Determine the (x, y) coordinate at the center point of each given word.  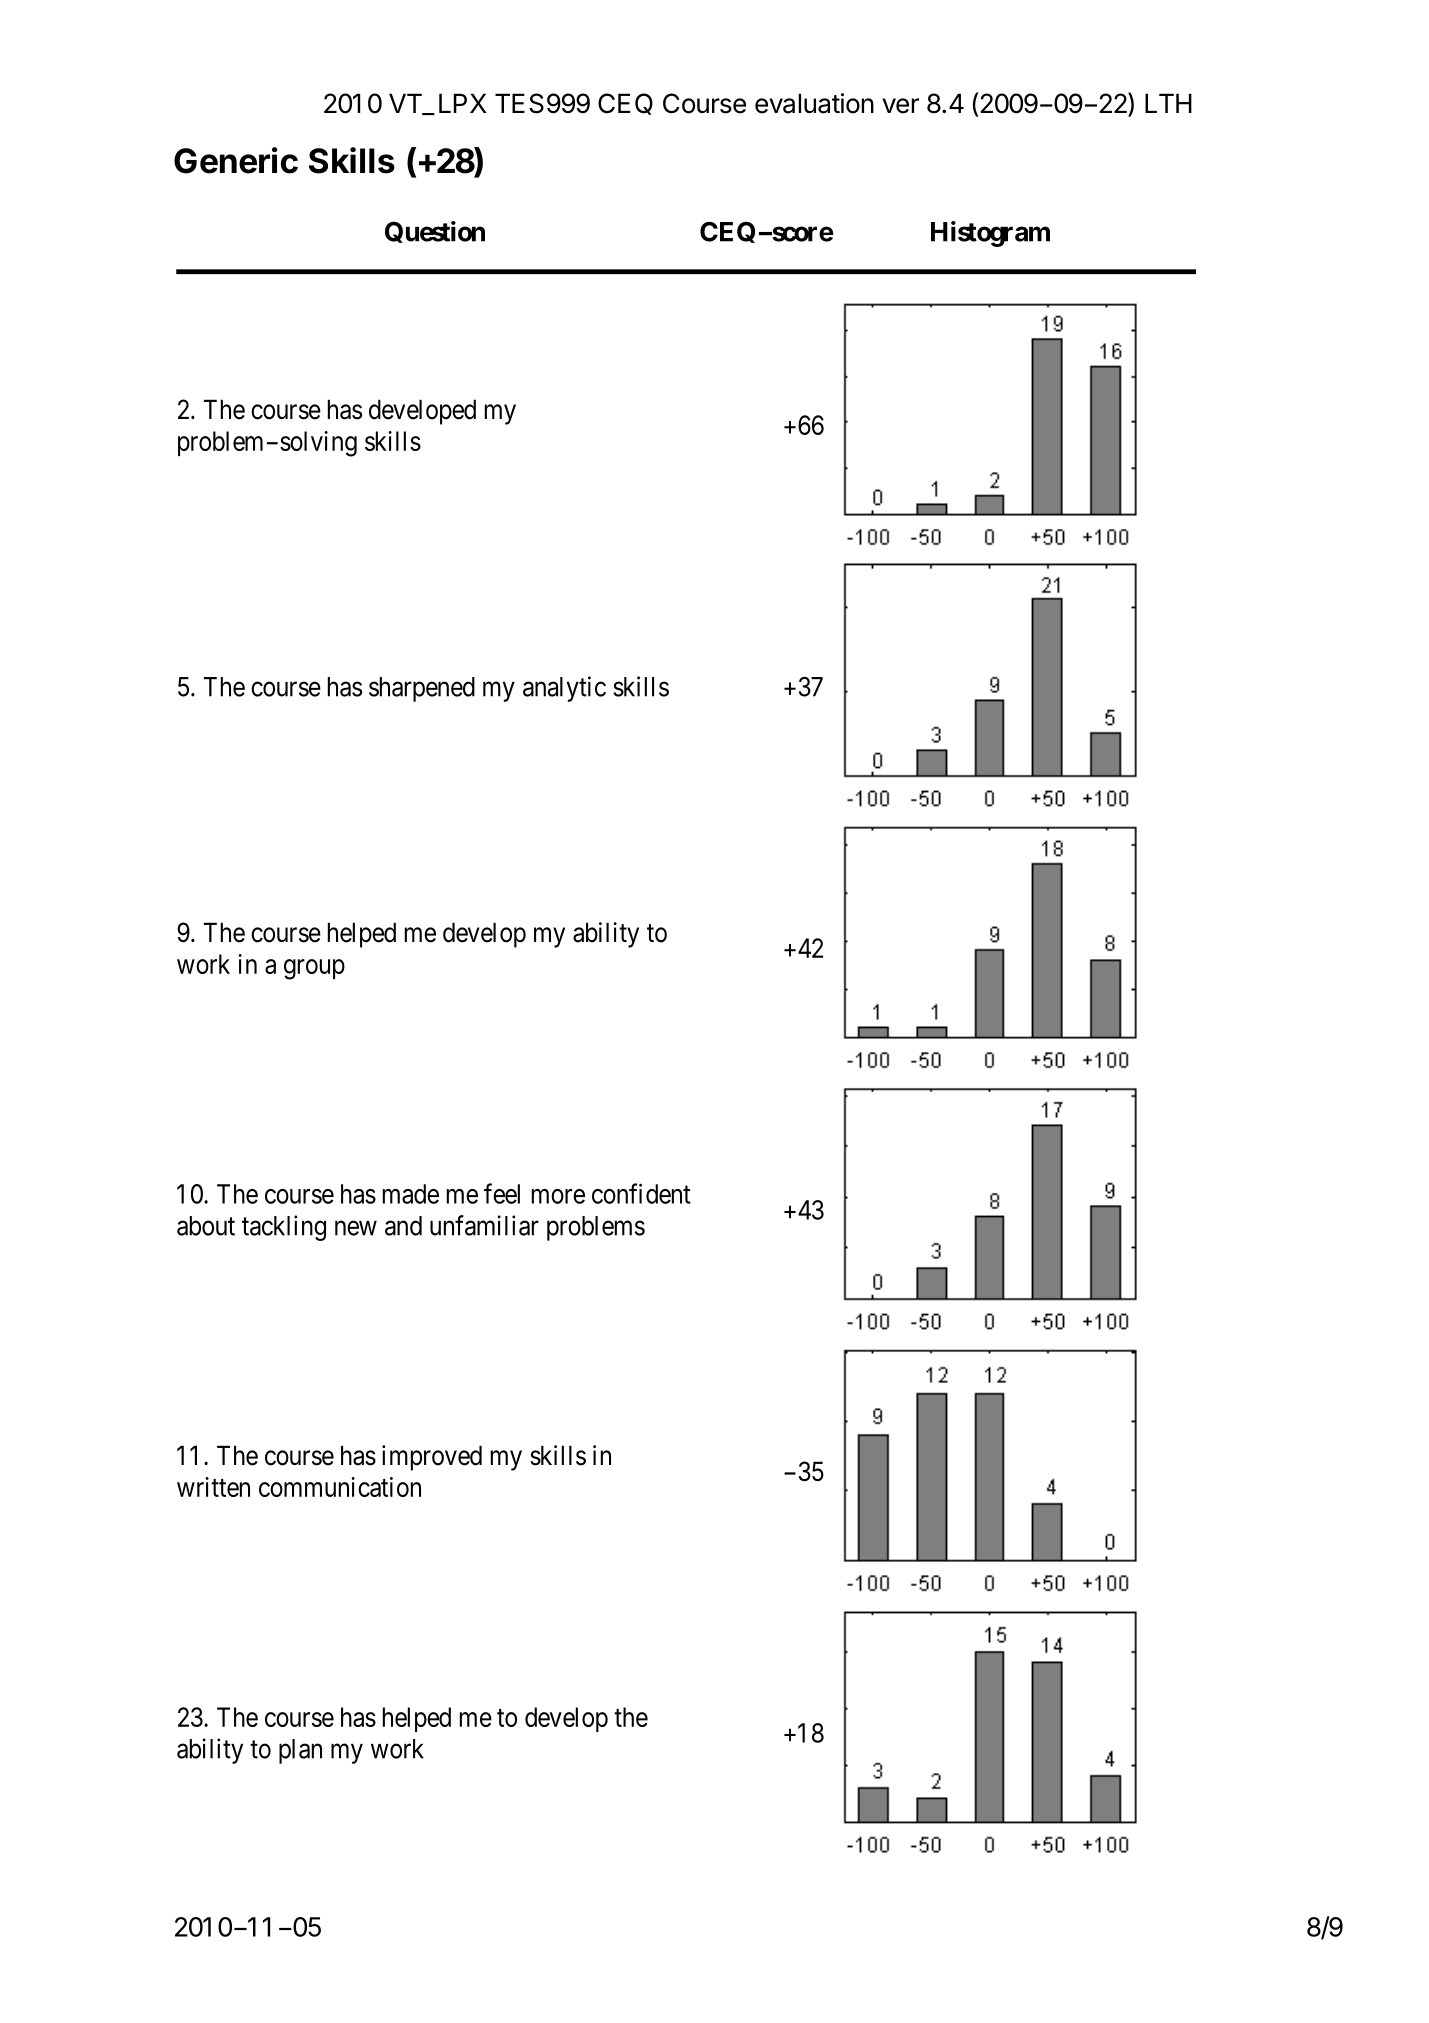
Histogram (990, 234)
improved (432, 1458)
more (558, 1196)
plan (300, 1751)
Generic (236, 160)
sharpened (422, 689)
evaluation (814, 103)
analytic (564, 689)
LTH (1168, 103)
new (356, 1228)
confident (641, 1193)
